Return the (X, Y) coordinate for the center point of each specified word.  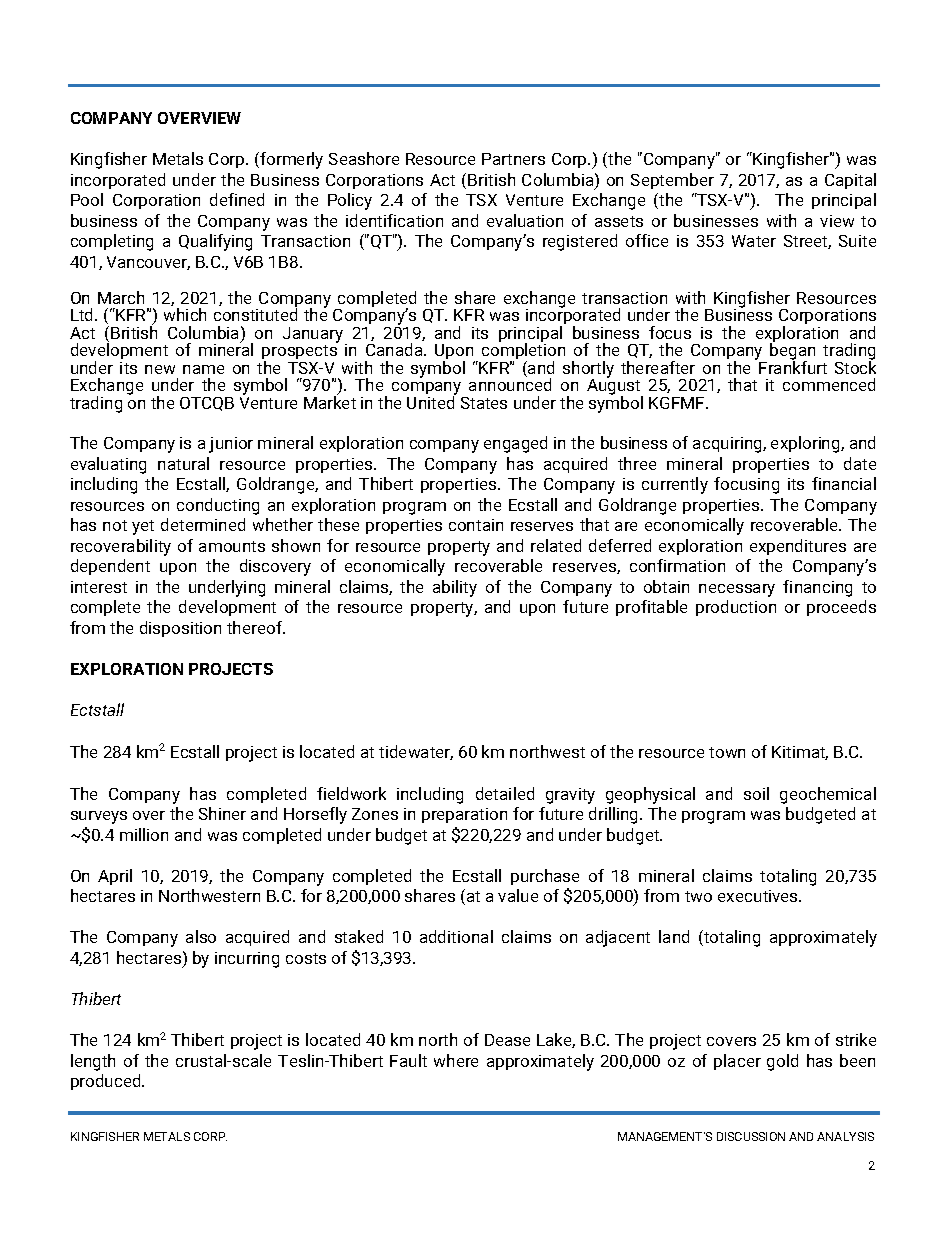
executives (759, 896)
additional (456, 936)
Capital (850, 181)
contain (476, 525)
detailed (505, 793)
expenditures (798, 547)
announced (510, 383)
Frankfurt (793, 366)
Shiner (222, 813)
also (201, 936)
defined (237, 199)
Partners (513, 159)
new (160, 369)
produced (107, 1082)
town (727, 752)
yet (143, 527)
